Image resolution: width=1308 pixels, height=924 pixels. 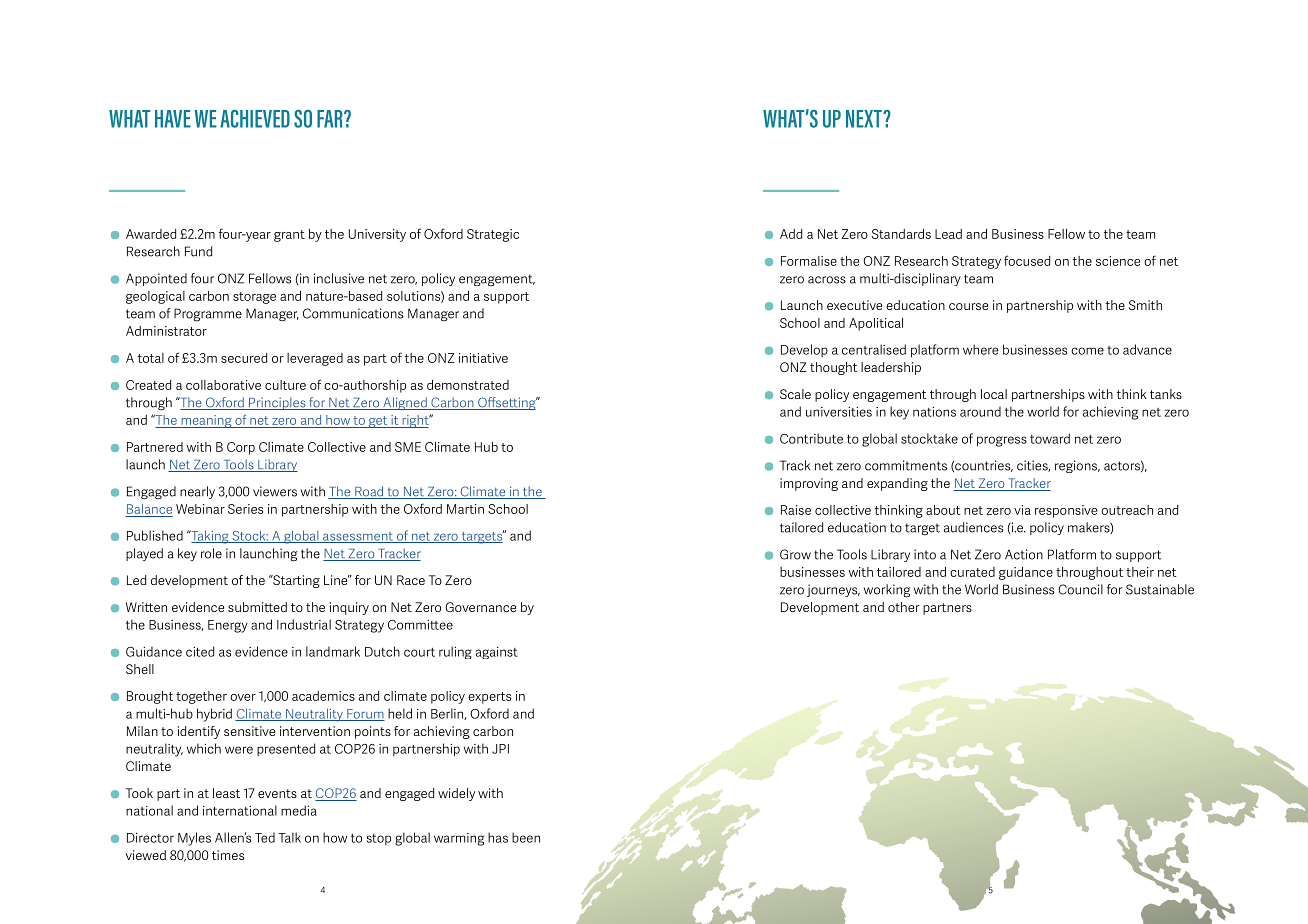 I want to click on Offsetting, so click(x=507, y=403).
